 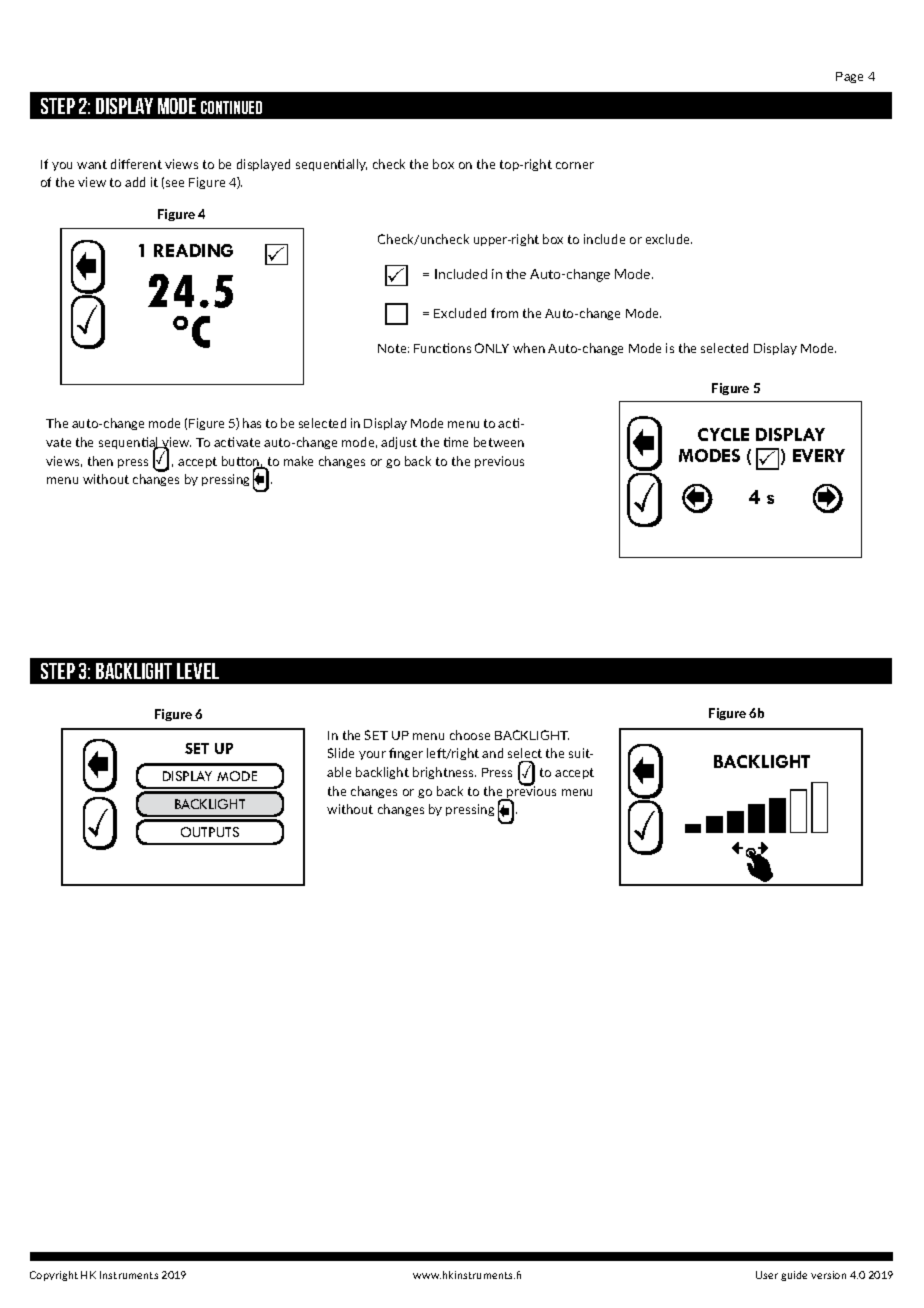 I want to click on version, so click(x=828, y=1275).
